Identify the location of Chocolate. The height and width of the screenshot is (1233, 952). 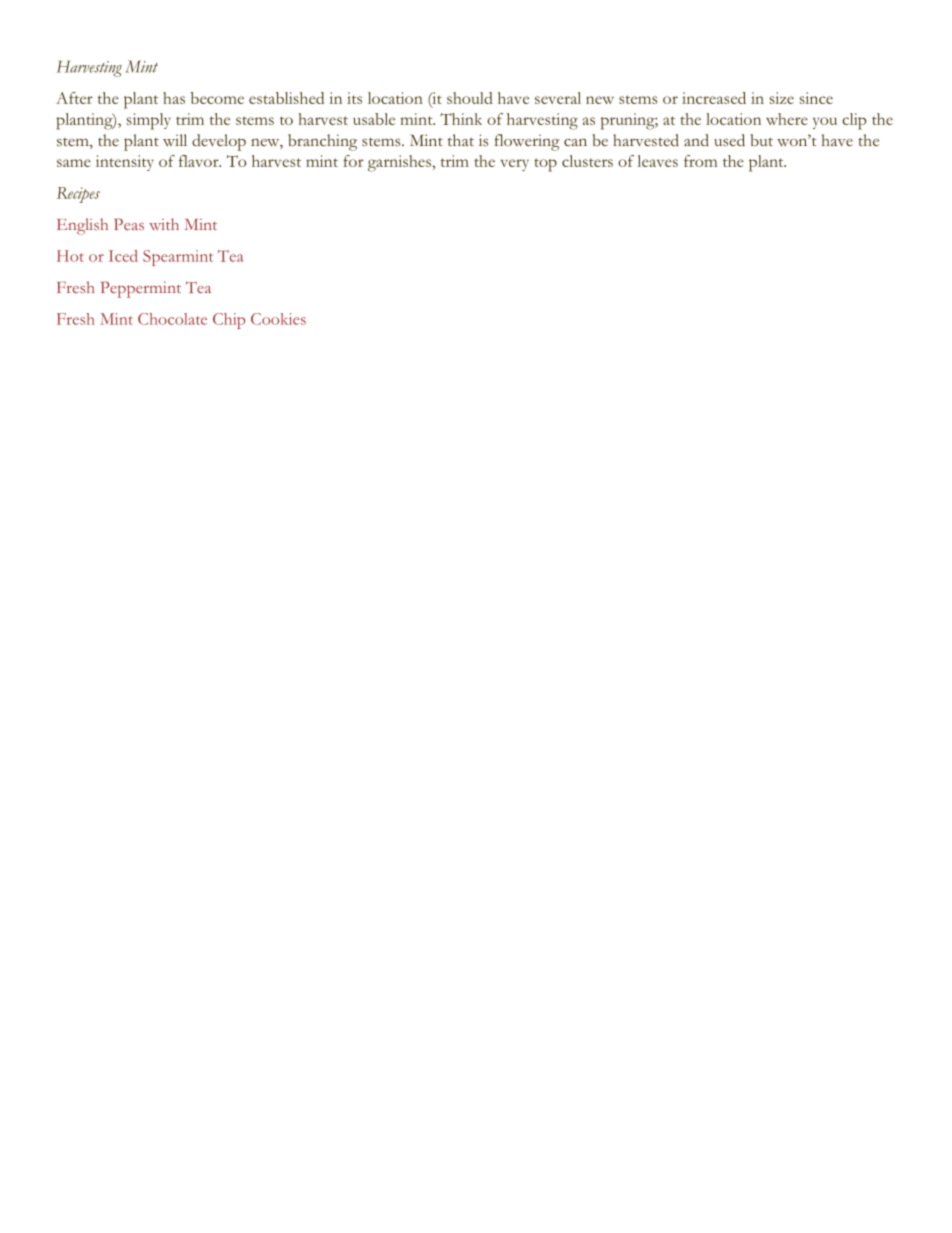
(172, 319).
